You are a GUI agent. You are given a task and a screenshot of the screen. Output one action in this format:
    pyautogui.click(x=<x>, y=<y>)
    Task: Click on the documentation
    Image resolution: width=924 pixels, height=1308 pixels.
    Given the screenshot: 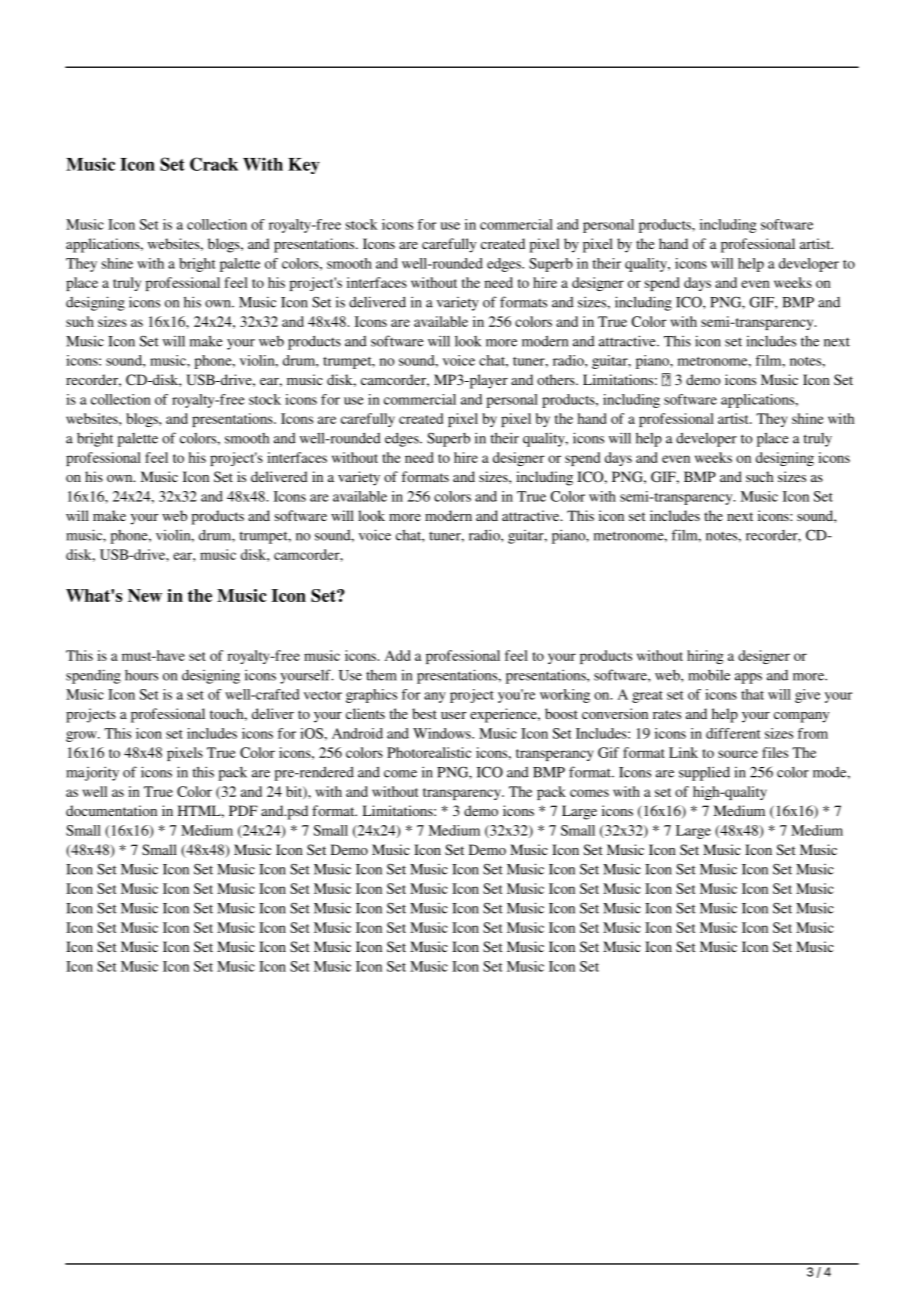 What is the action you would take?
    pyautogui.click(x=111, y=810)
